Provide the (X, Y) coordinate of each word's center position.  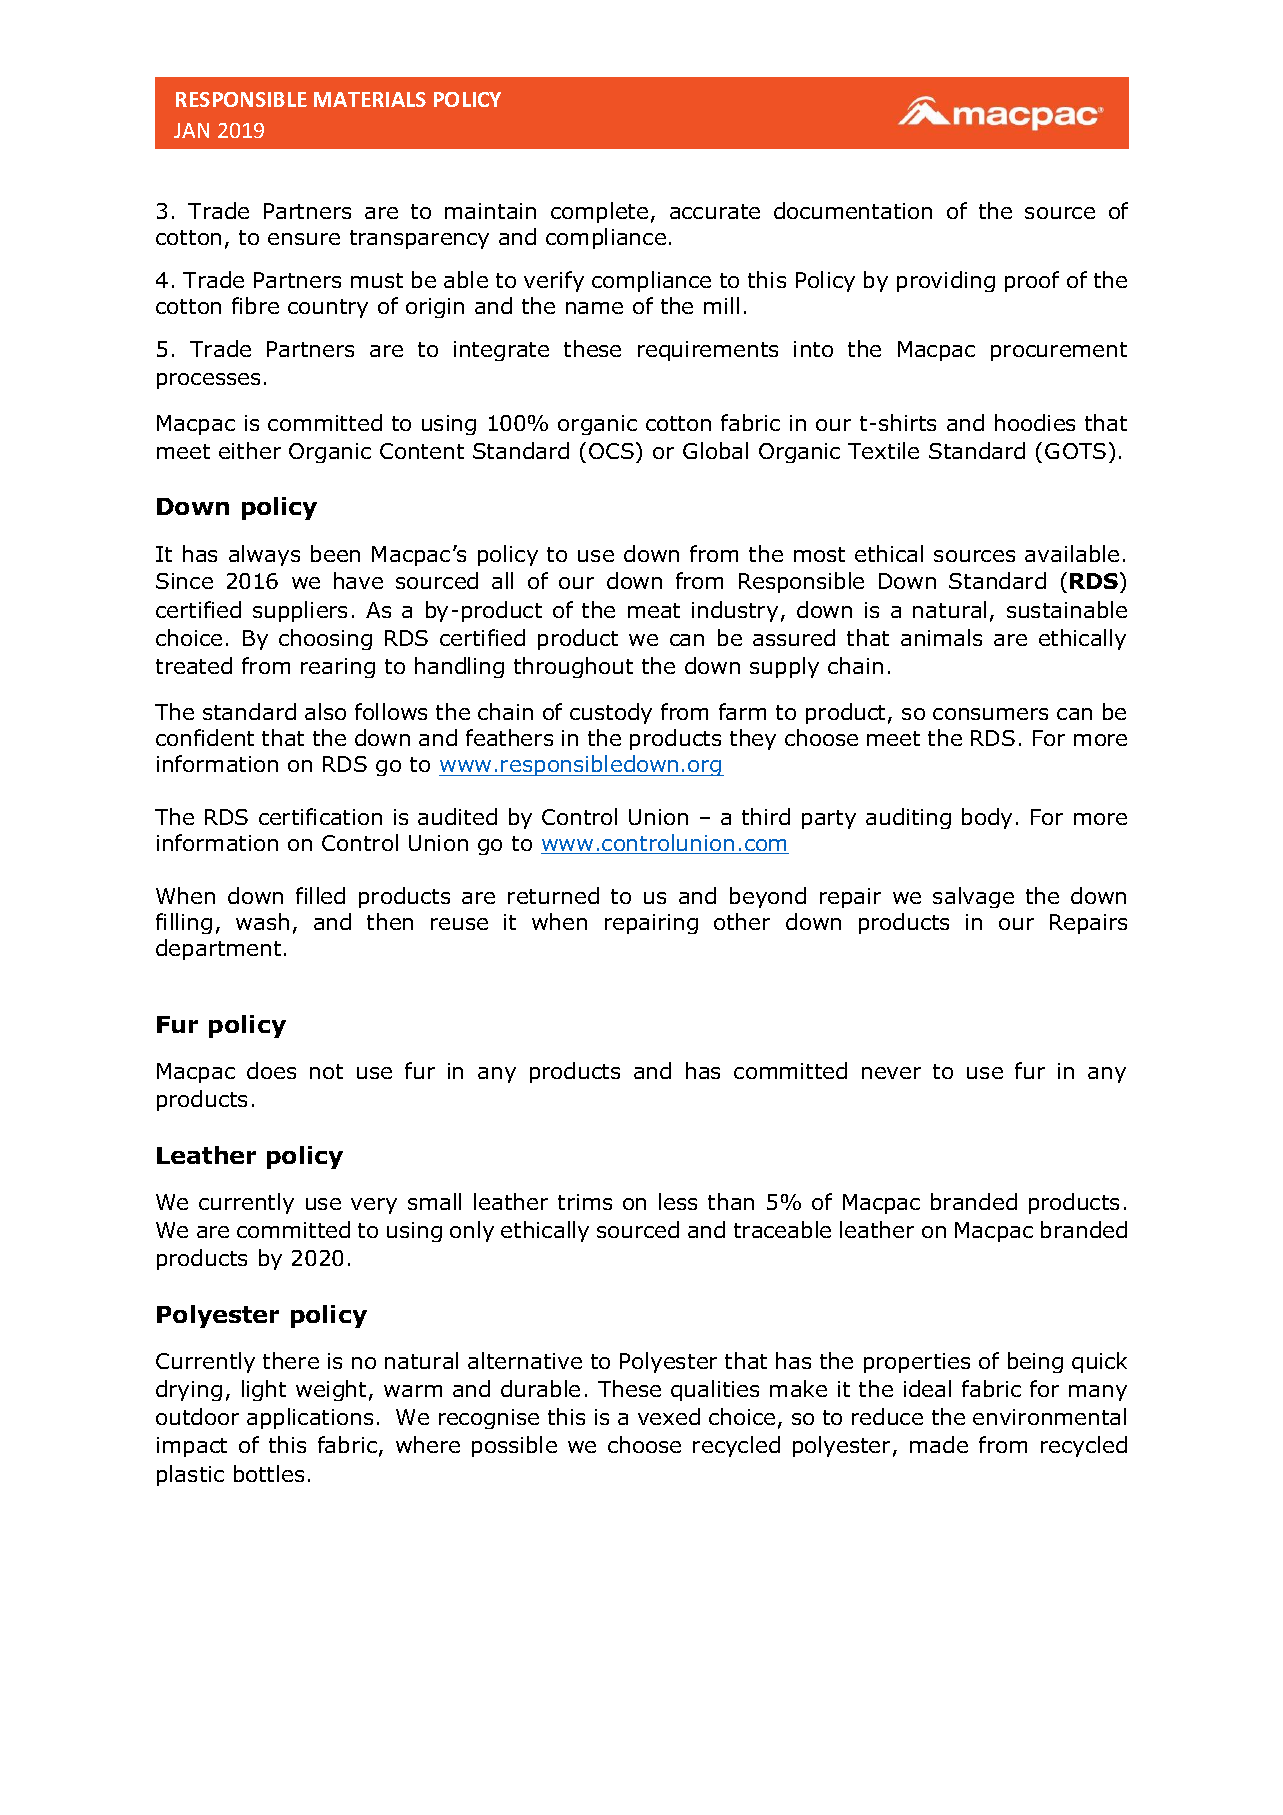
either (250, 450)
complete (599, 212)
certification (320, 816)
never (891, 1073)
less (678, 1201)
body (987, 818)
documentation (853, 210)
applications (310, 1418)
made (939, 1444)
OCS (611, 451)
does (271, 1070)
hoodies (1035, 422)
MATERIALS (370, 99)
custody (611, 713)
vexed (669, 1416)
